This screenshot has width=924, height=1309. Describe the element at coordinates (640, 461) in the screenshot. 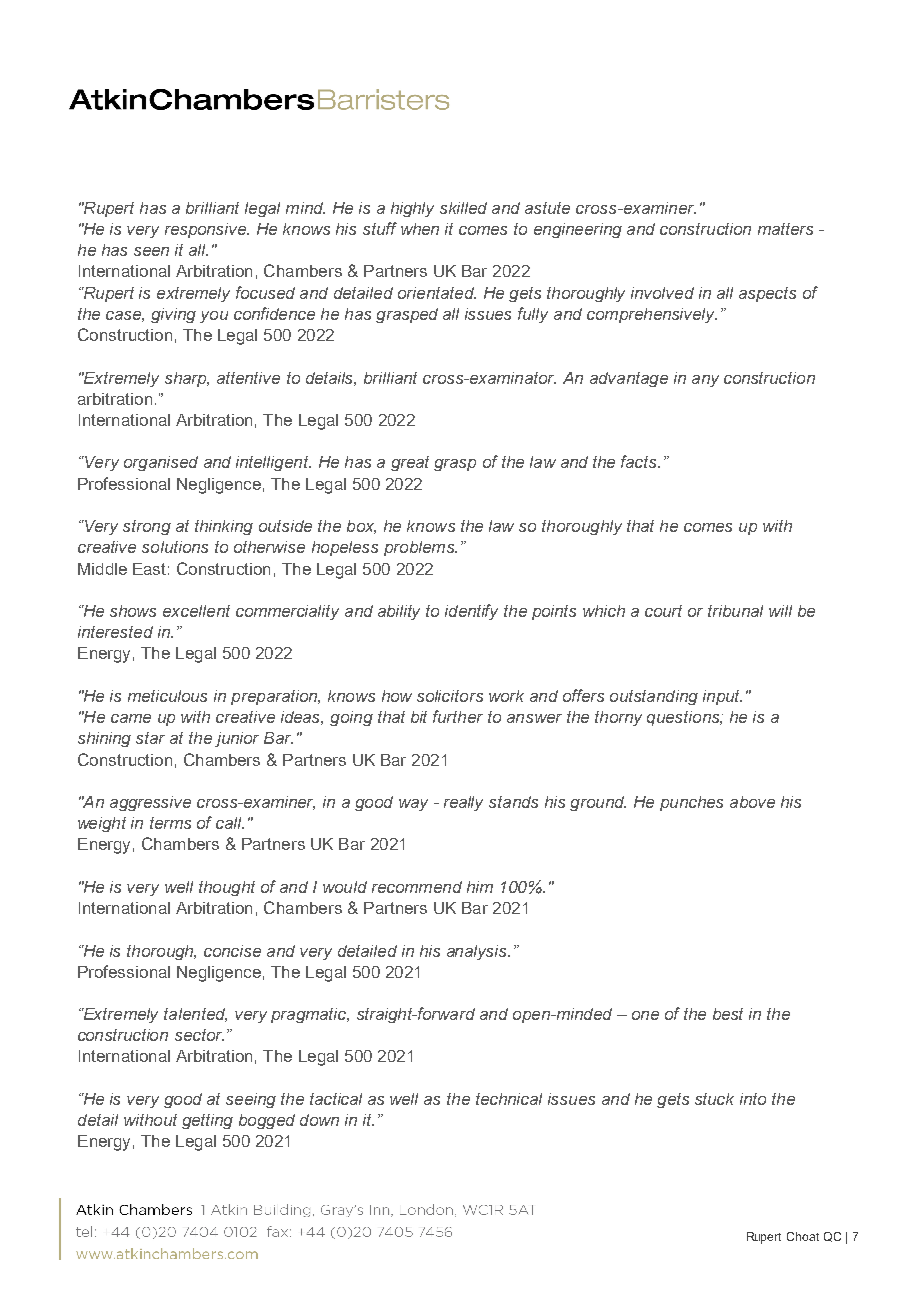

I see `facts` at that location.
